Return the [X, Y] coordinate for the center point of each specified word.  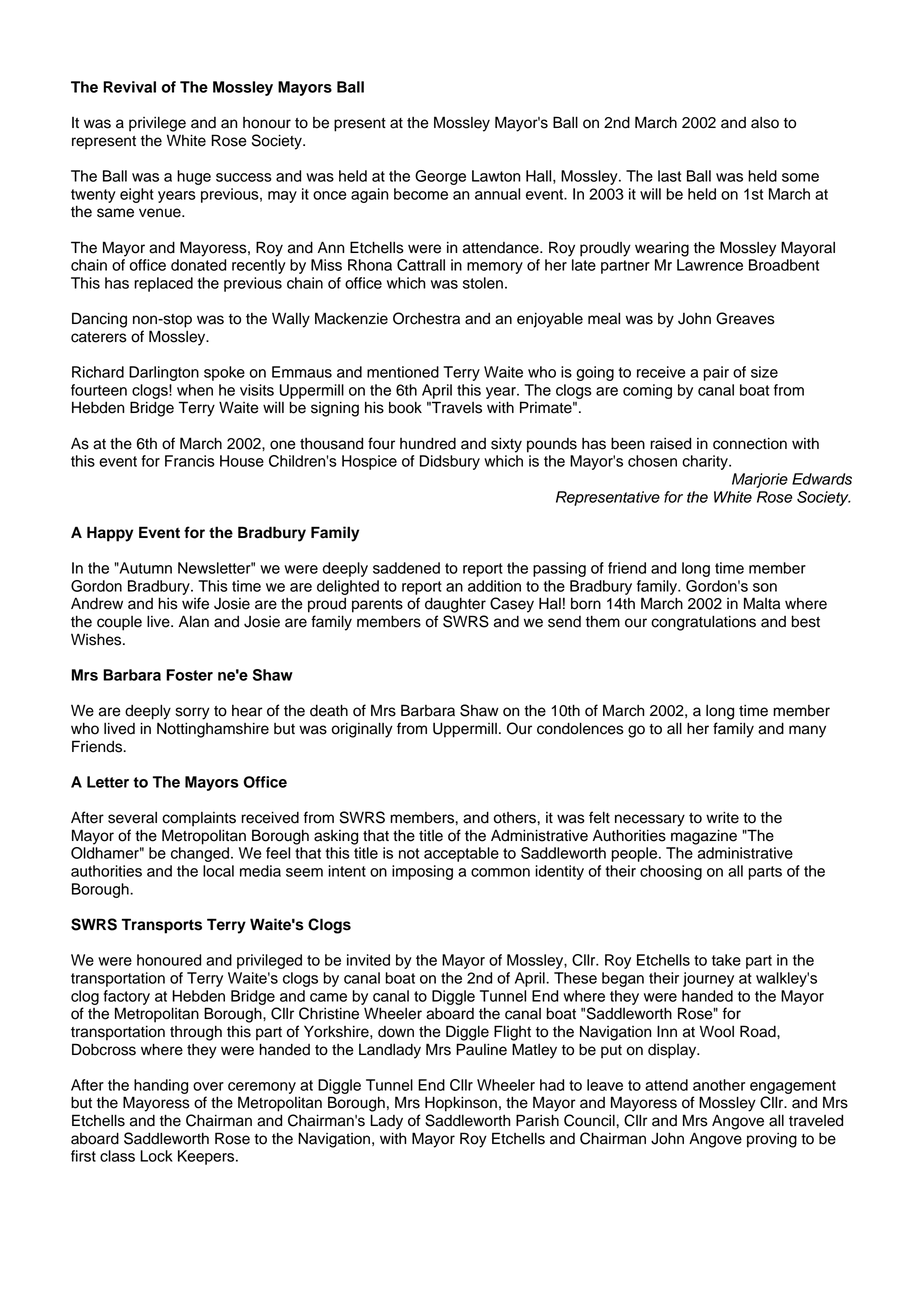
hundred [428, 443]
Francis [190, 461]
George [440, 177]
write [722, 817]
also [765, 123]
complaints [199, 819]
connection [750, 444]
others [515, 818]
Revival [129, 87]
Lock [156, 1156]
